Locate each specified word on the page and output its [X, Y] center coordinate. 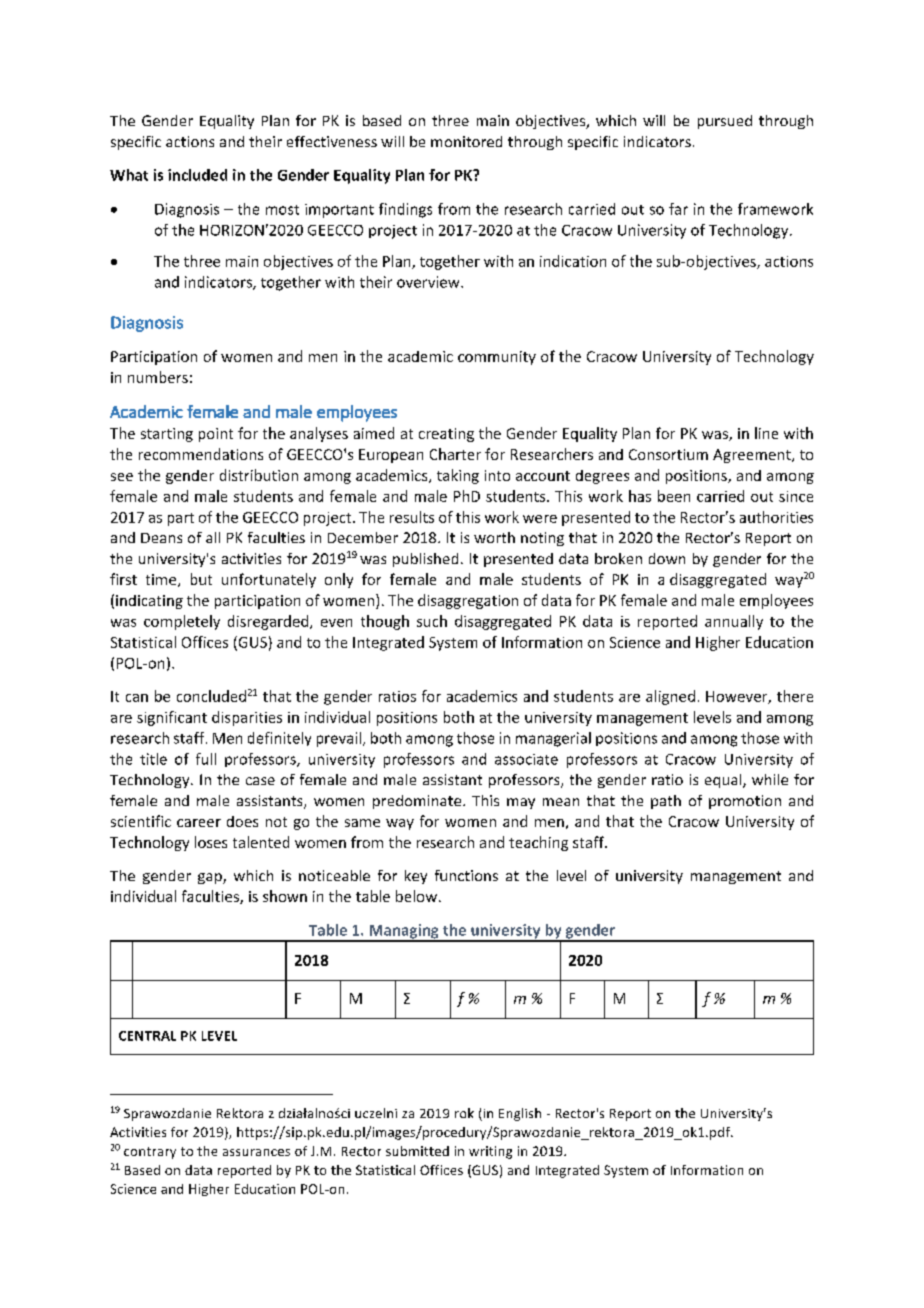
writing [490, 1152]
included [197, 175]
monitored [466, 141]
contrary [150, 1153]
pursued [725, 122]
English [520, 1114]
